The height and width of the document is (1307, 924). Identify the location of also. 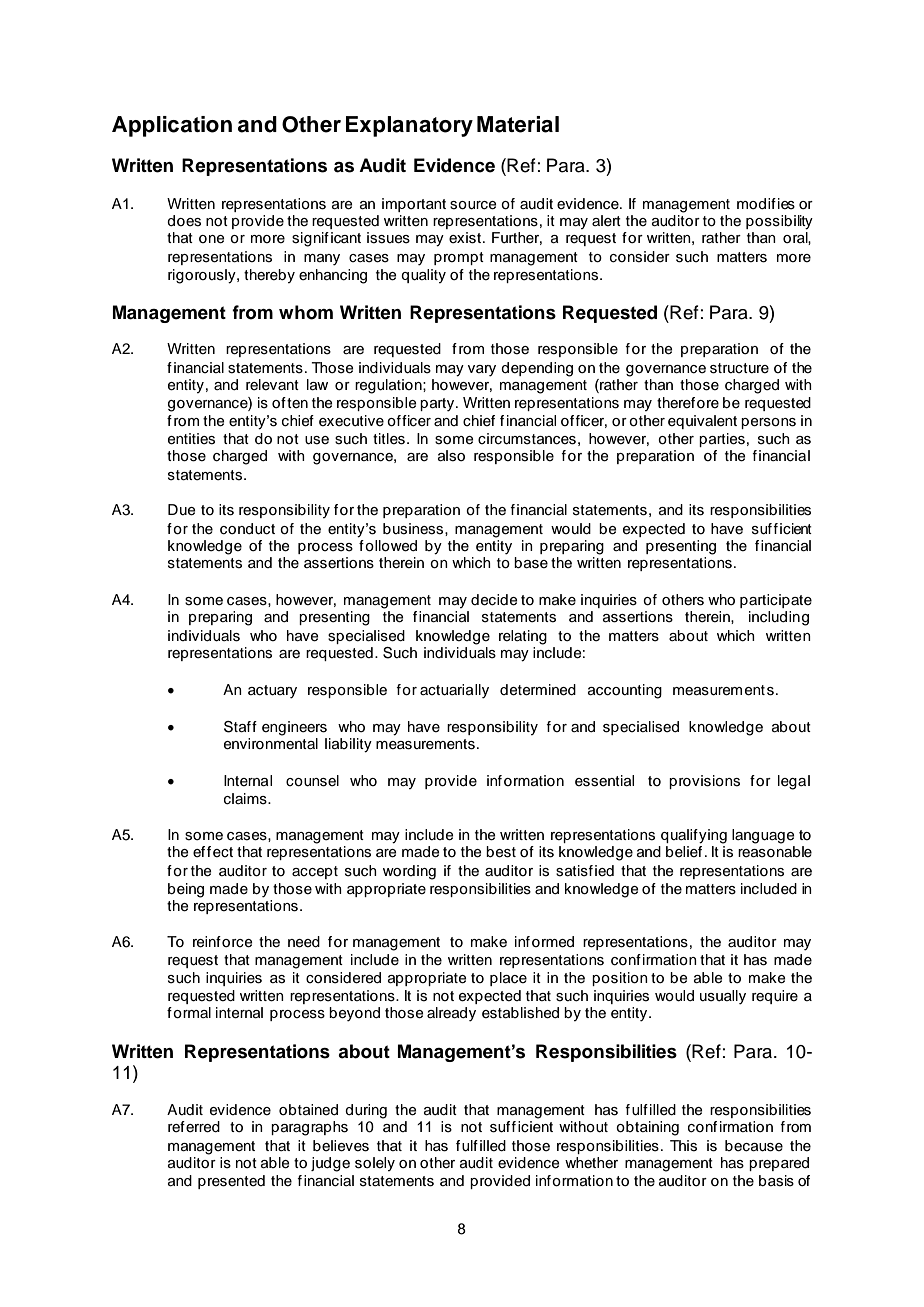
(451, 456).
